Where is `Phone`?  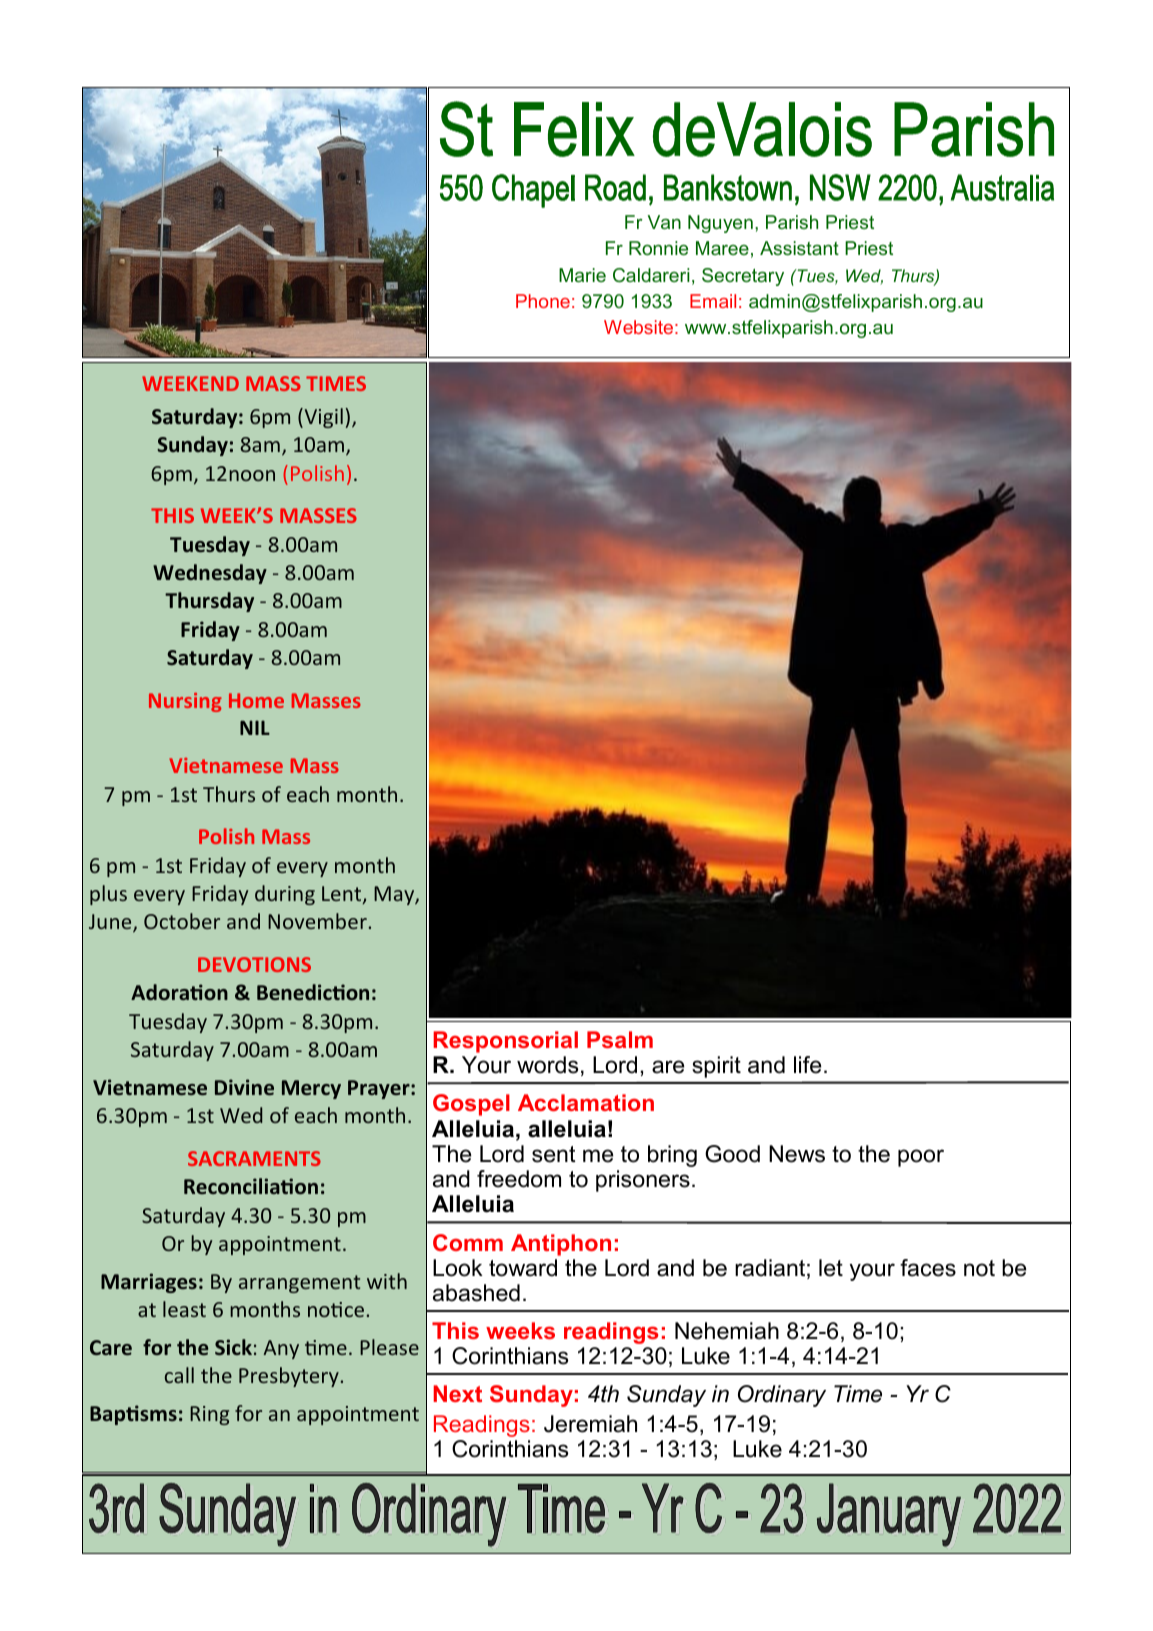
Phone is located at coordinates (543, 301).
